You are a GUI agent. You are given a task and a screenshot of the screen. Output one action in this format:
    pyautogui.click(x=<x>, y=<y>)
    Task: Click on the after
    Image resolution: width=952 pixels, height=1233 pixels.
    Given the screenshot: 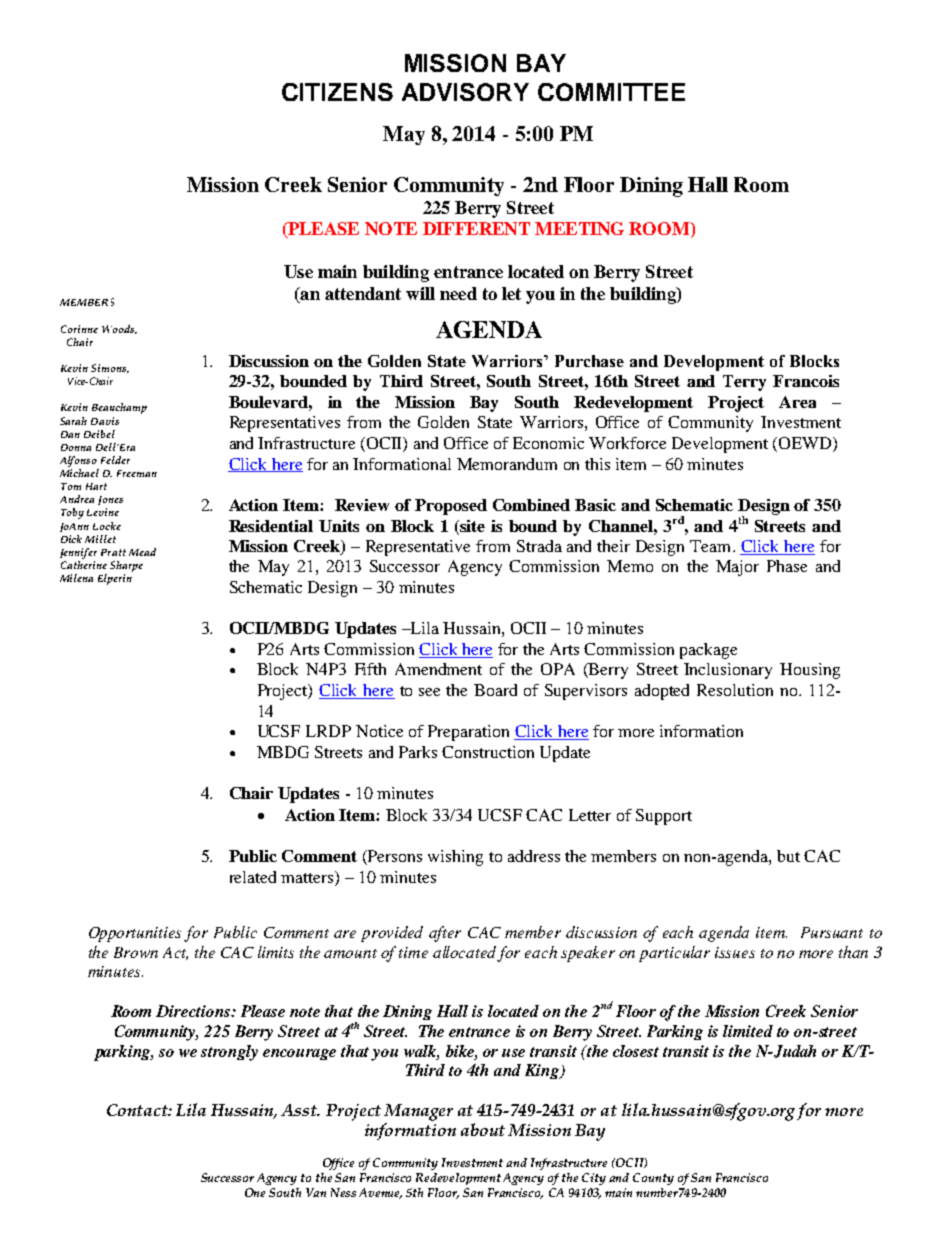 What is the action you would take?
    pyautogui.click(x=445, y=934)
